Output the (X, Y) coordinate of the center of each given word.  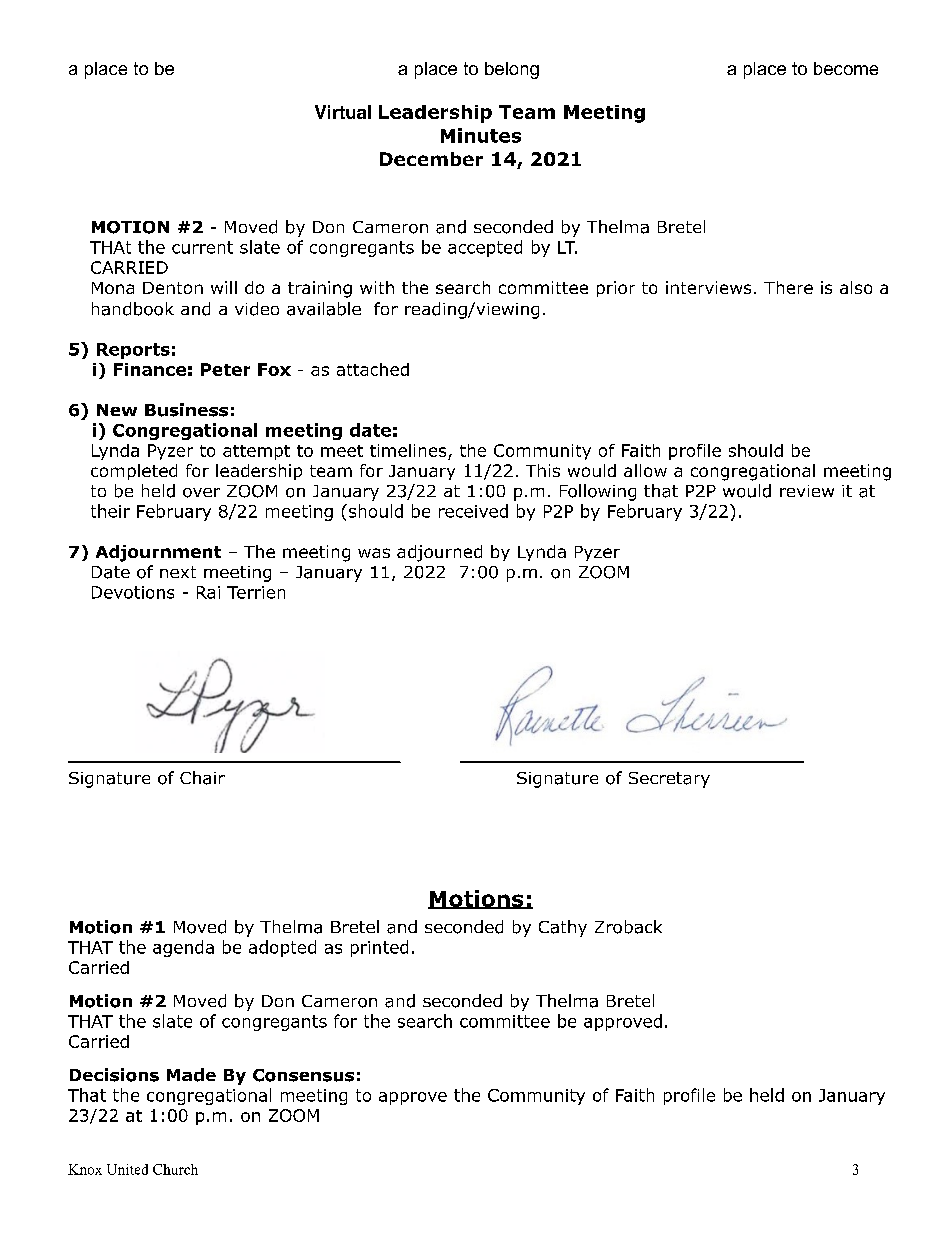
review (807, 491)
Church (175, 1169)
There (788, 287)
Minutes (481, 135)
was (374, 553)
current (202, 247)
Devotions (133, 592)
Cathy (563, 928)
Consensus (303, 1075)
